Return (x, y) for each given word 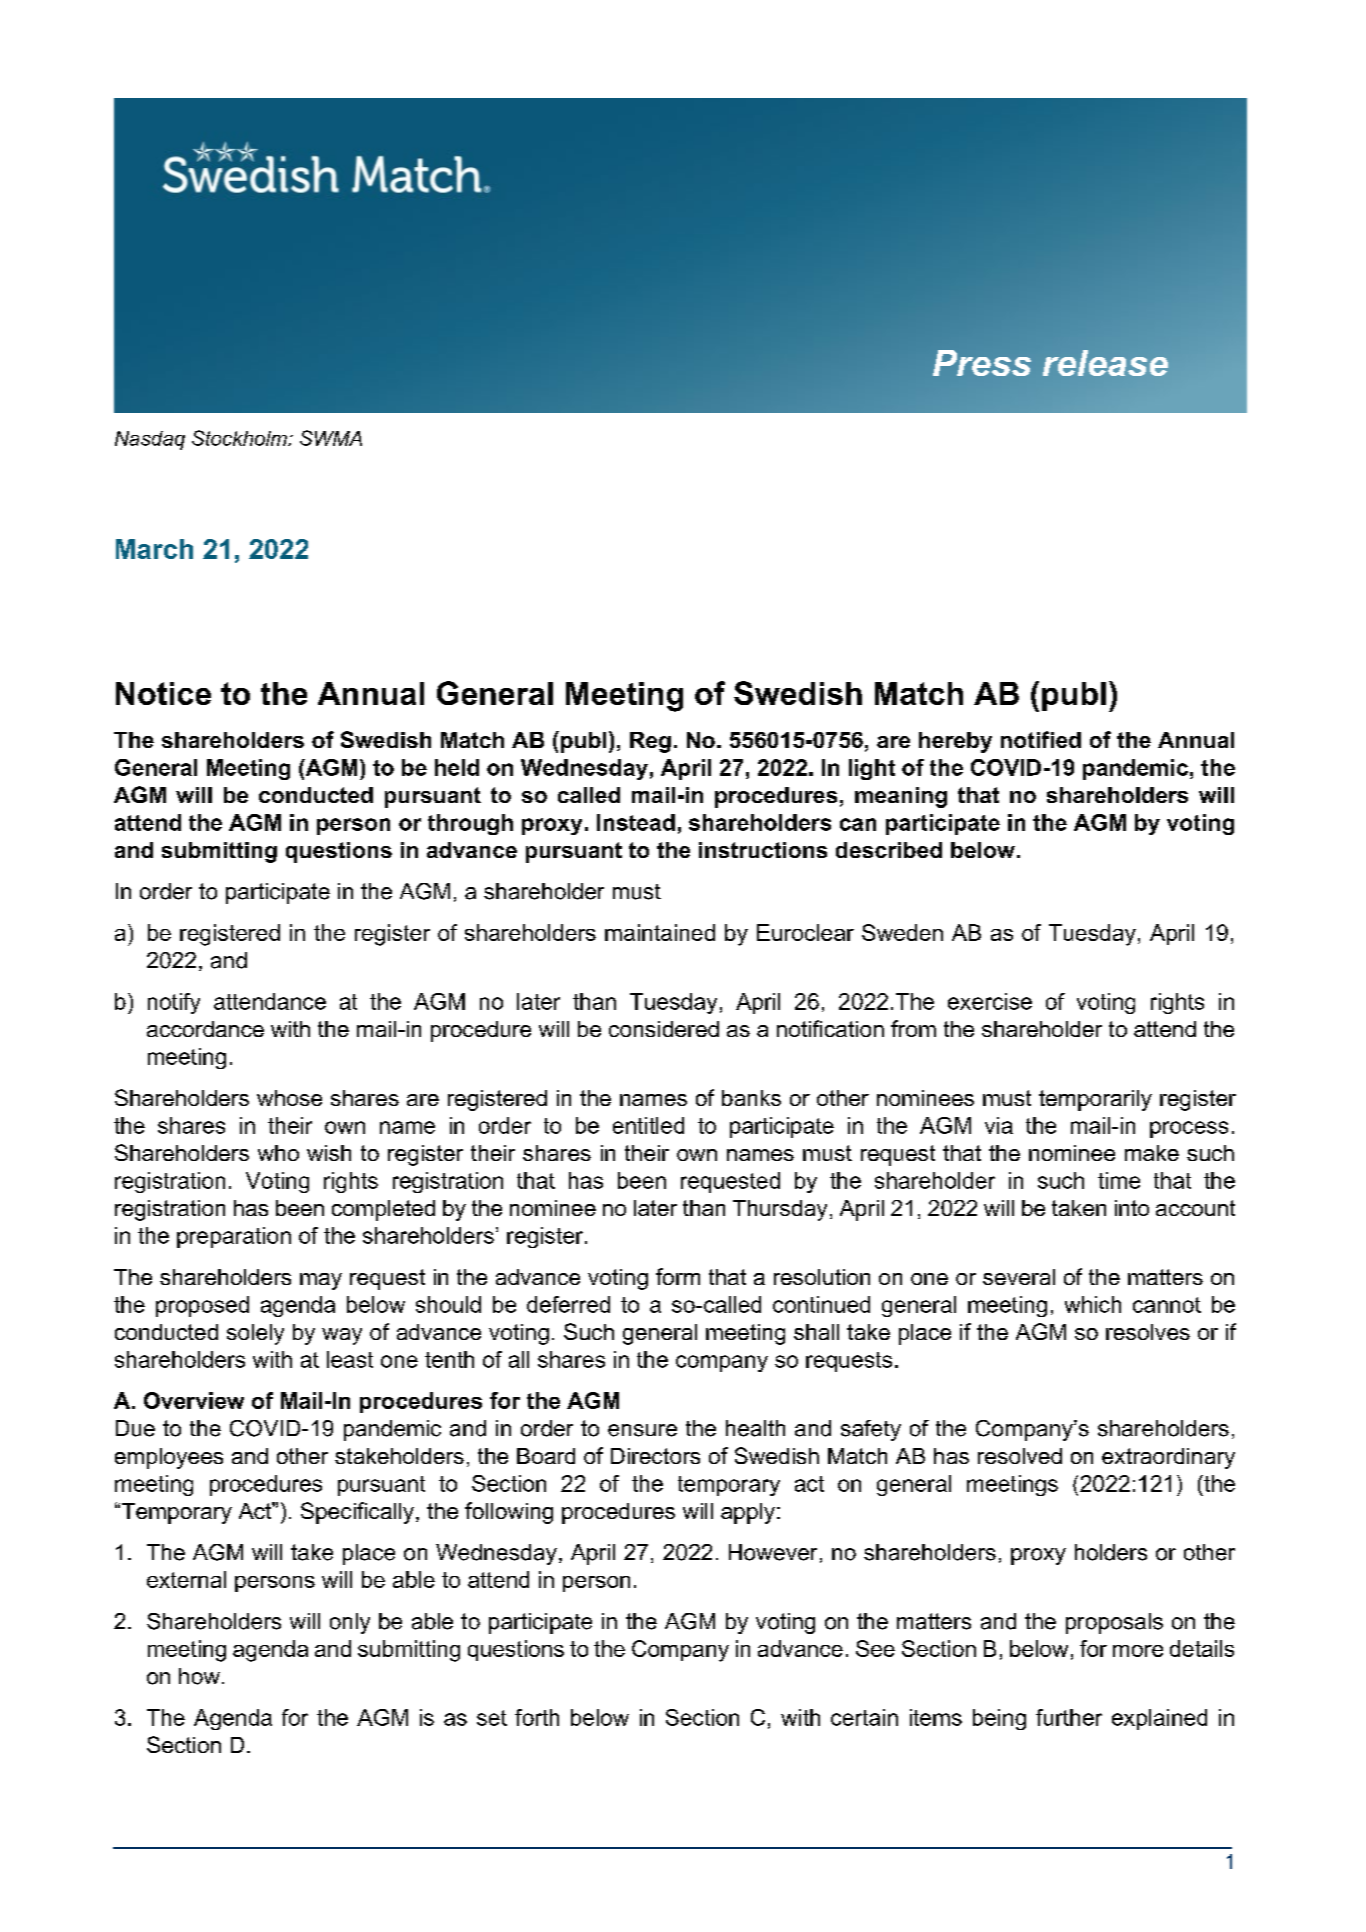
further (1069, 1717)
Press (982, 363)
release (1105, 363)
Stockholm (240, 438)
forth (537, 1717)
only (350, 1623)
